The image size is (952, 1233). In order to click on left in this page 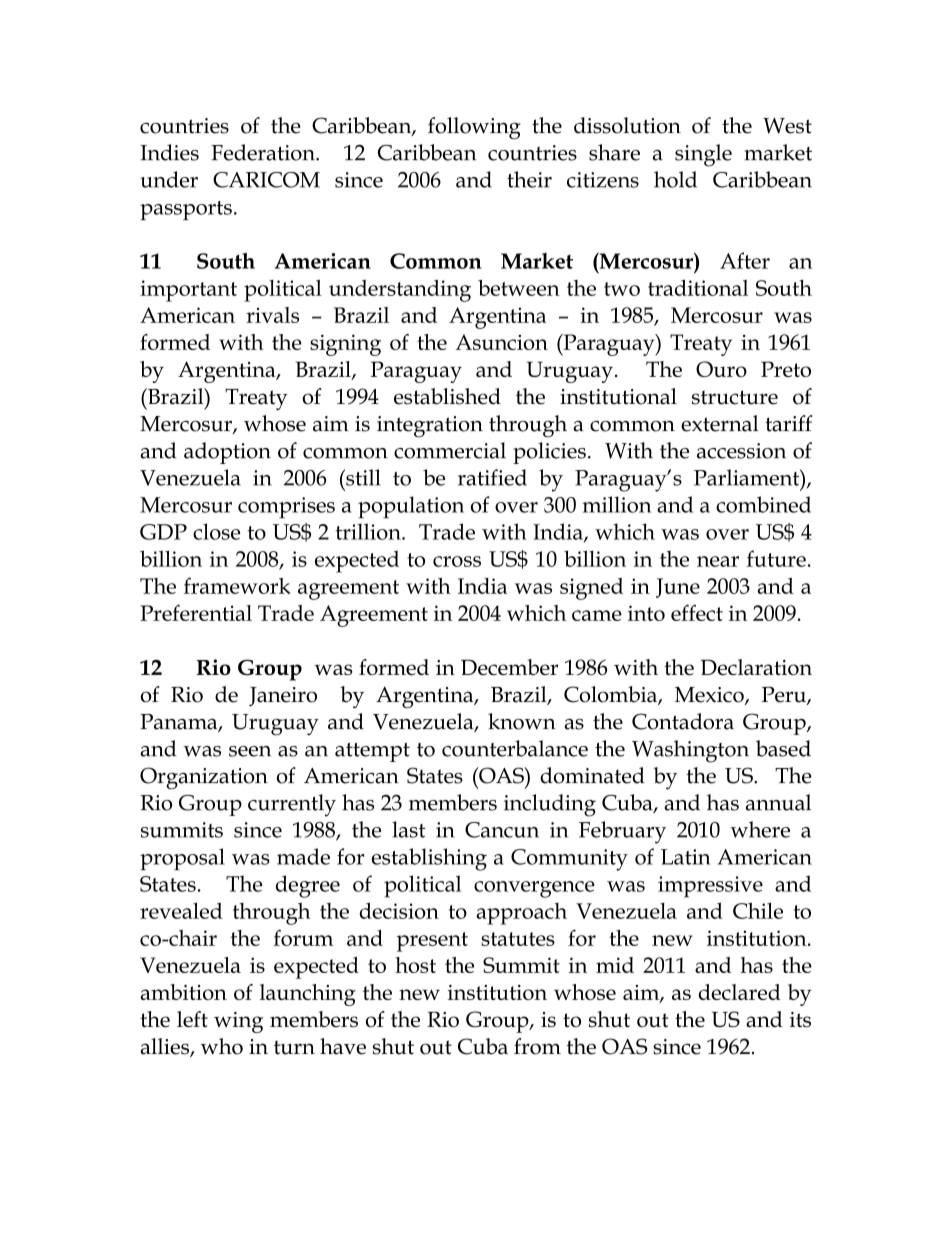, I will do `click(192, 1019)`.
